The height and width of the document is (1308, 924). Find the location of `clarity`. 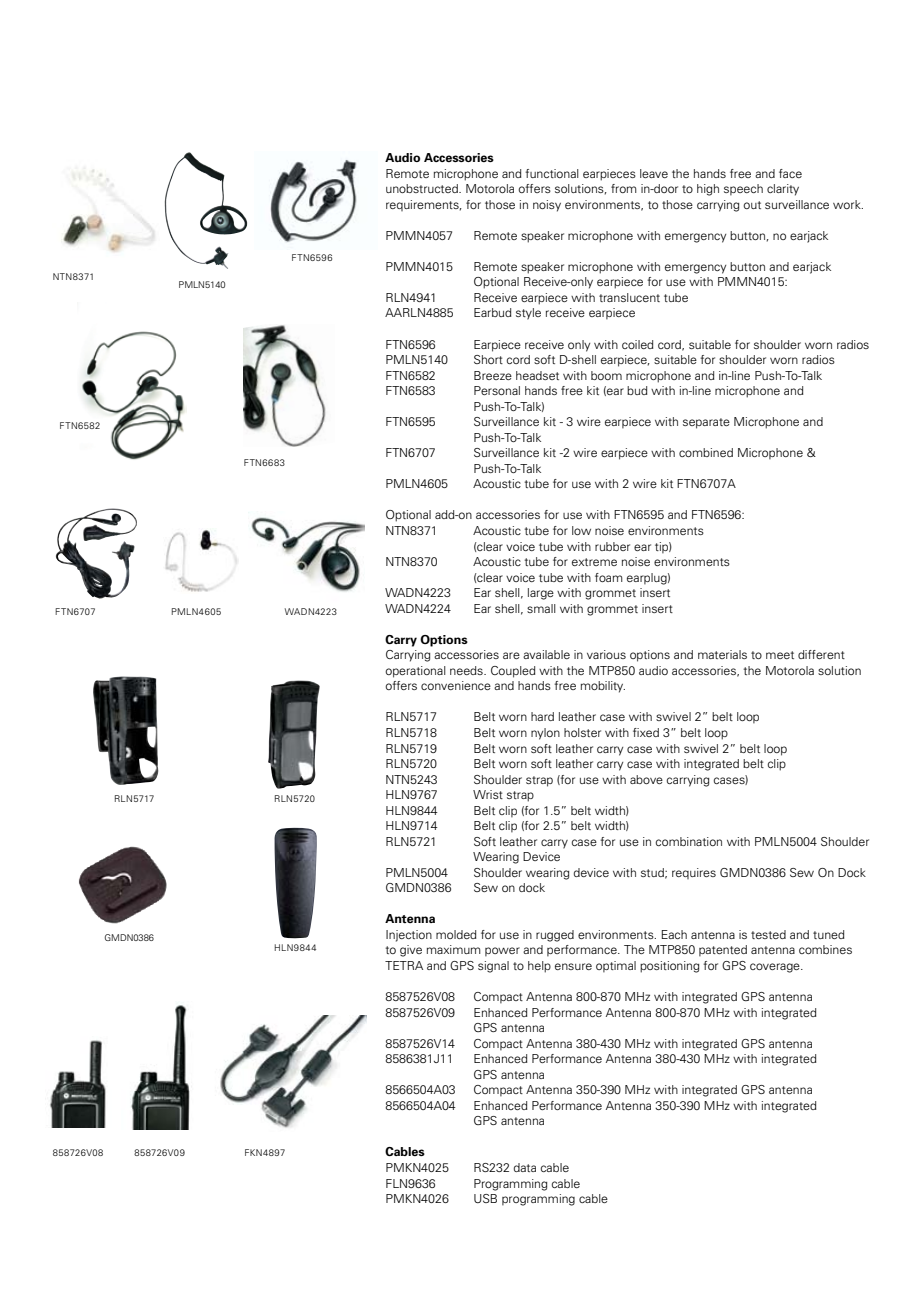

clarity is located at coordinates (783, 190).
